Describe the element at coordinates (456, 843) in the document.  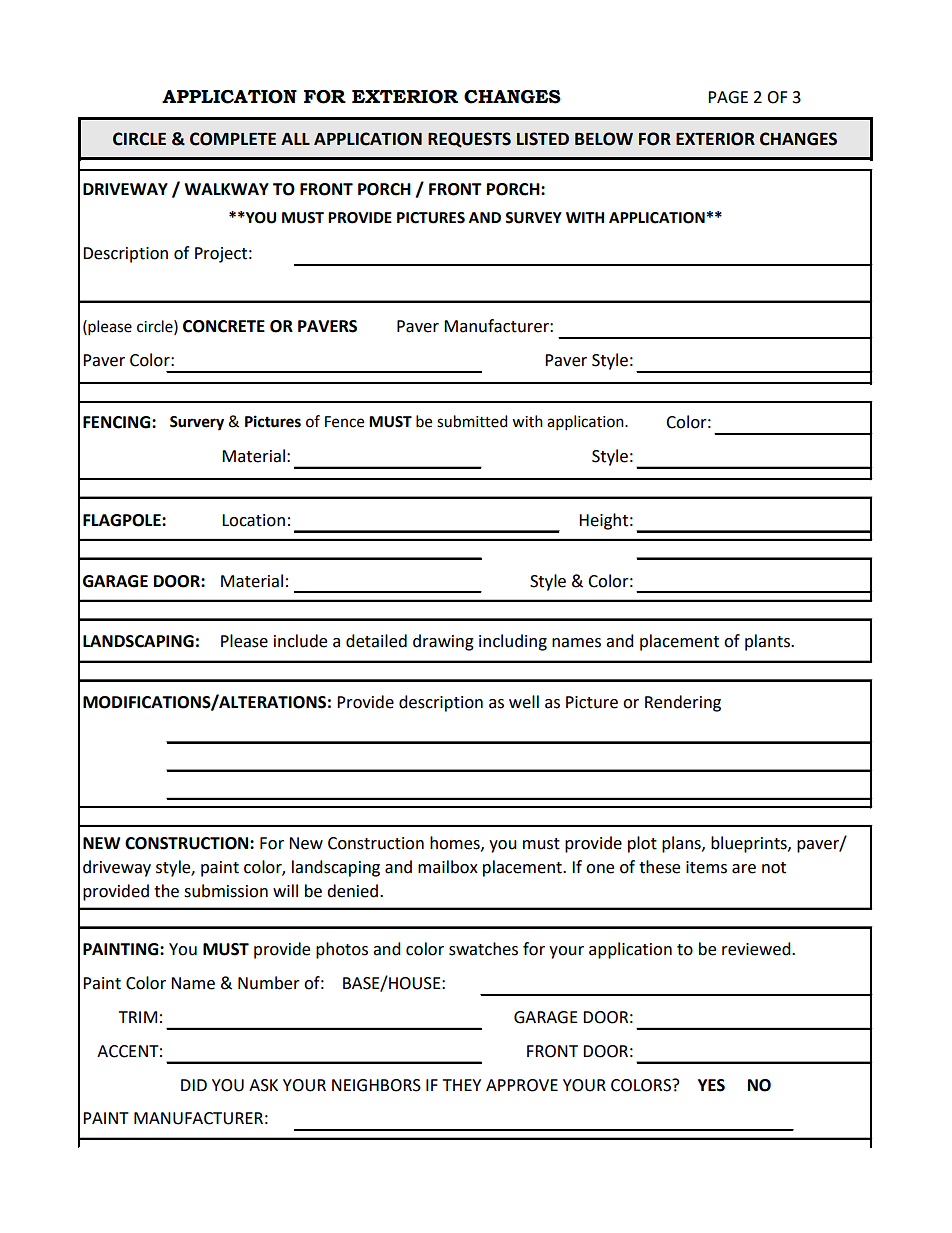
I see `homes` at that location.
